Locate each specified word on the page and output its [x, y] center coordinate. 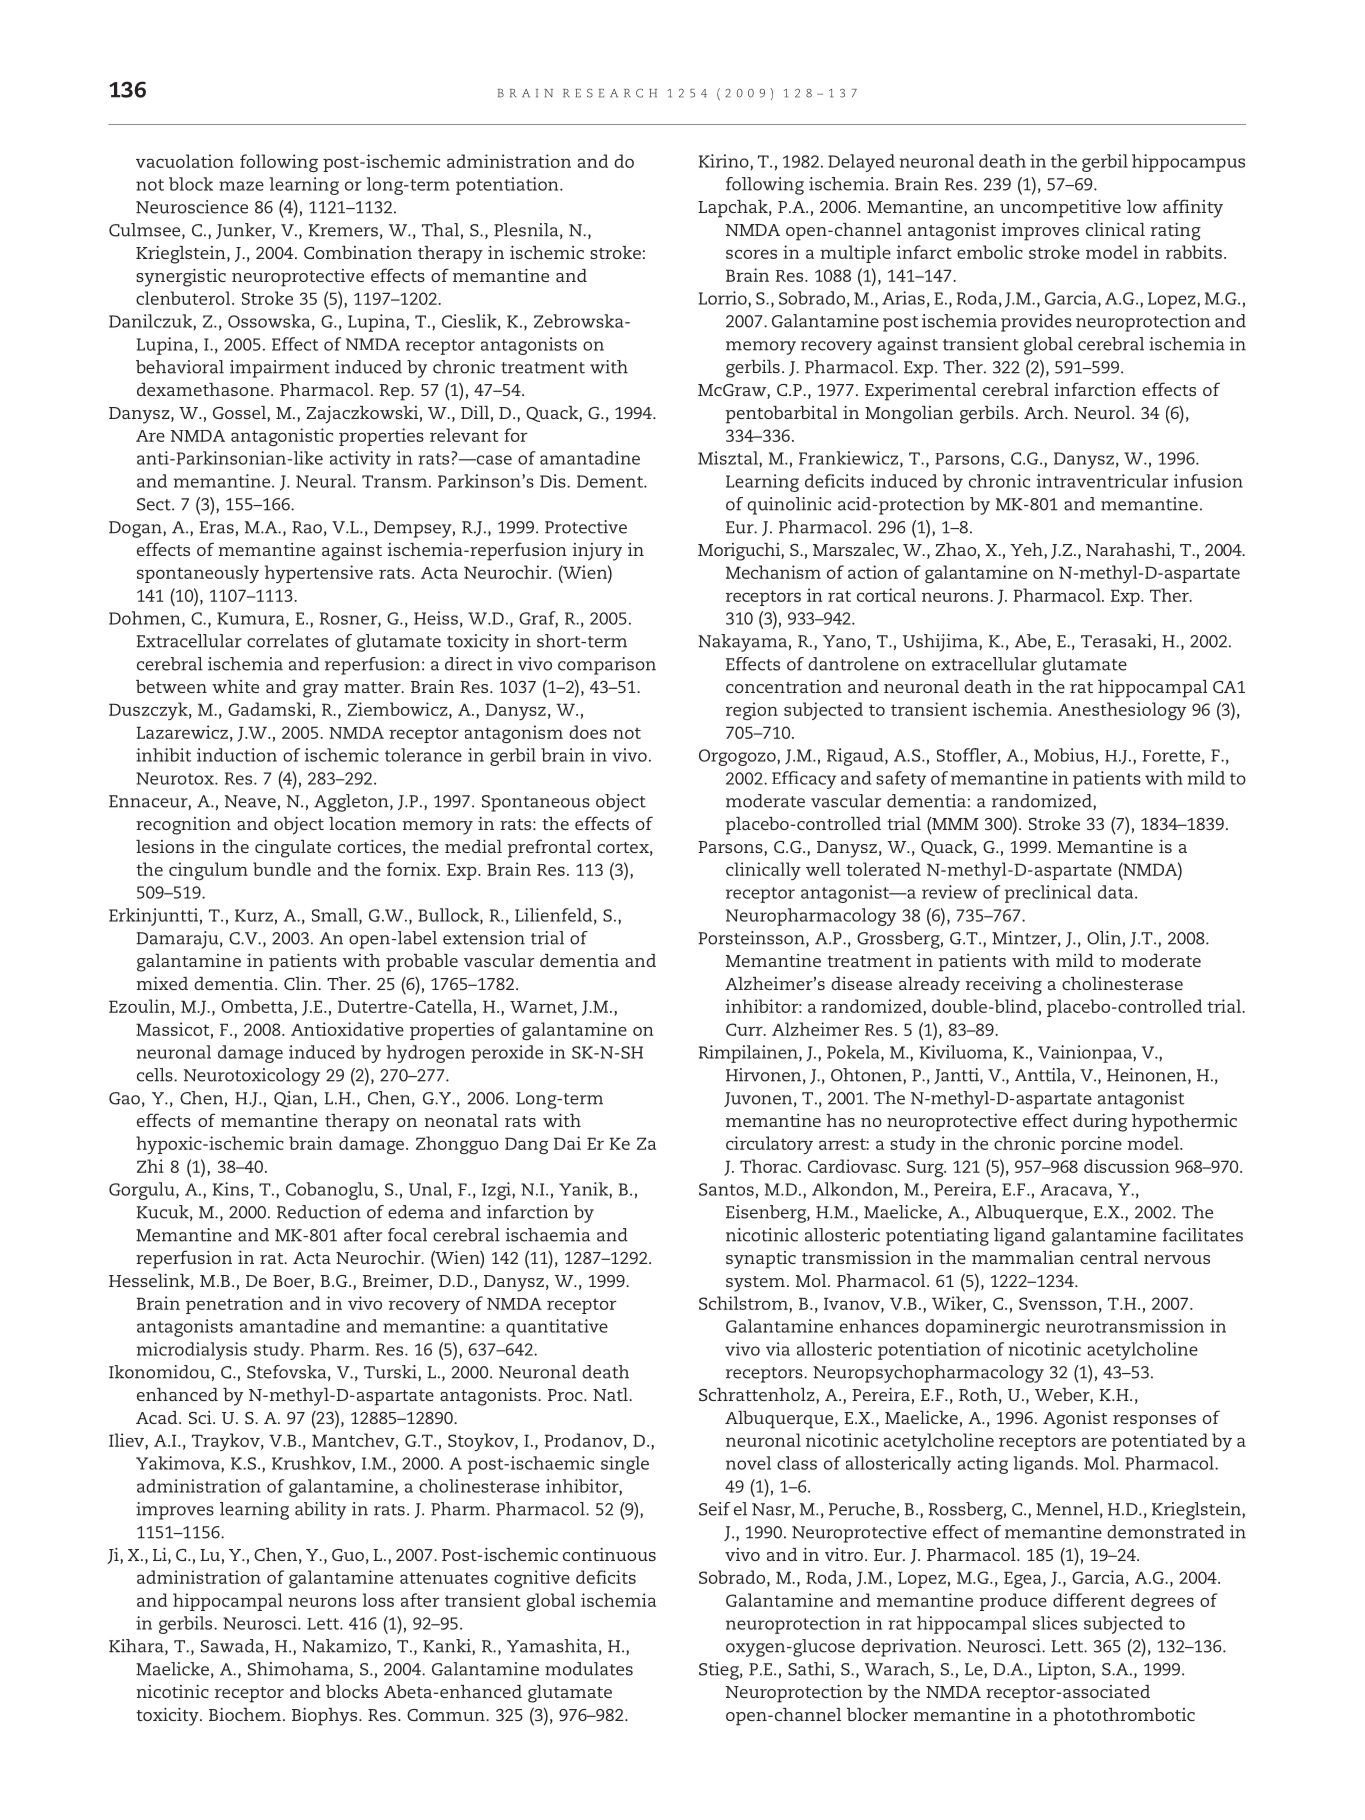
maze [241, 186]
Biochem [245, 1714]
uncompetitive [1060, 209]
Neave [250, 801]
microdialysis [192, 1351]
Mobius [1064, 755]
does [588, 732]
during [1100, 1123]
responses [1154, 1422]
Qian [294, 1099]
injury [597, 552]
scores [751, 254]
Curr [745, 1029]
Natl [611, 1394]
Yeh [1027, 551]
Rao [307, 527]
